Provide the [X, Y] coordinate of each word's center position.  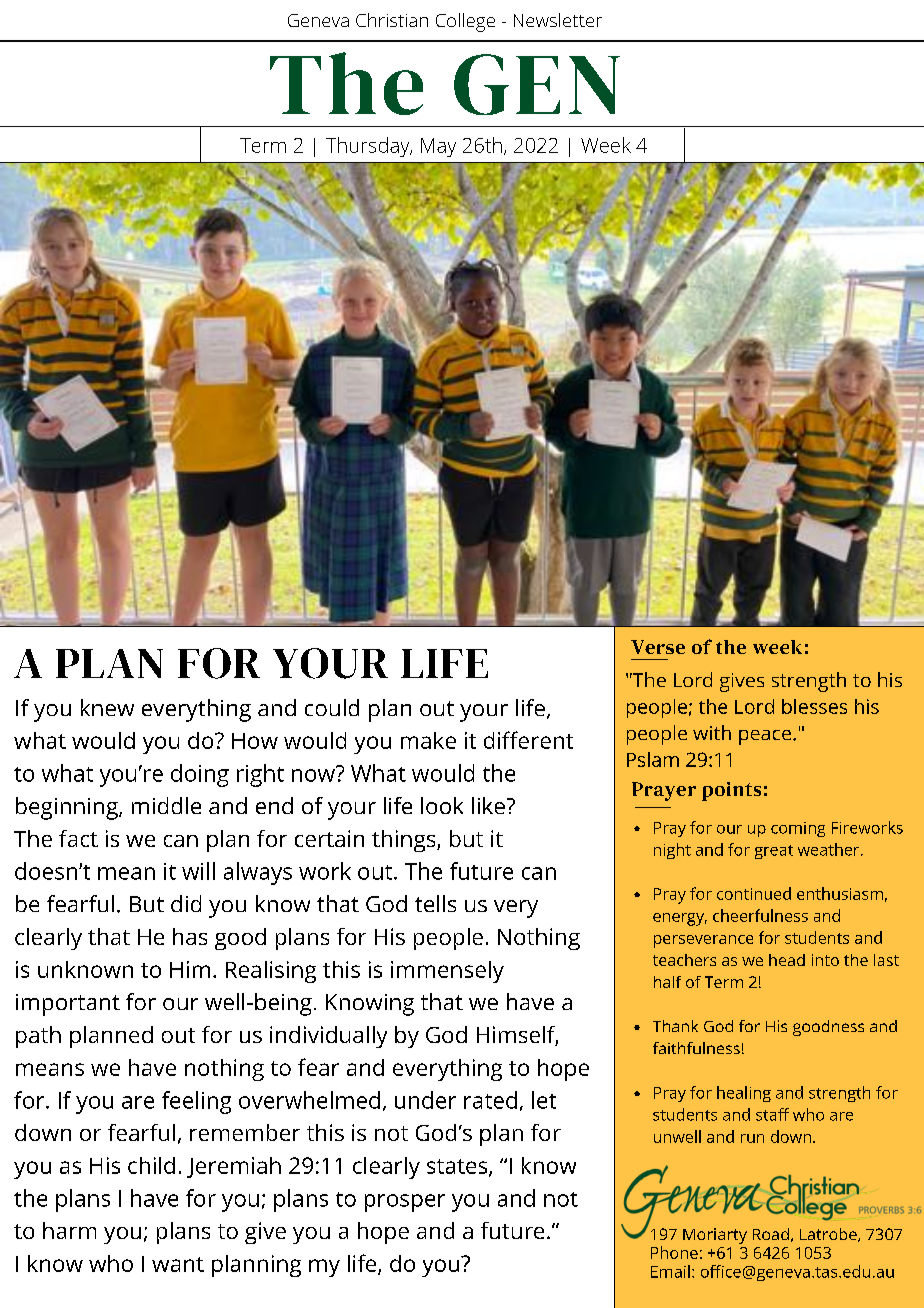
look [442, 805]
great [774, 852]
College [465, 22]
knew [107, 707]
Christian [392, 20]
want [178, 1264]
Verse [658, 647]
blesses [814, 706]
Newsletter [558, 20]
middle [166, 805]
